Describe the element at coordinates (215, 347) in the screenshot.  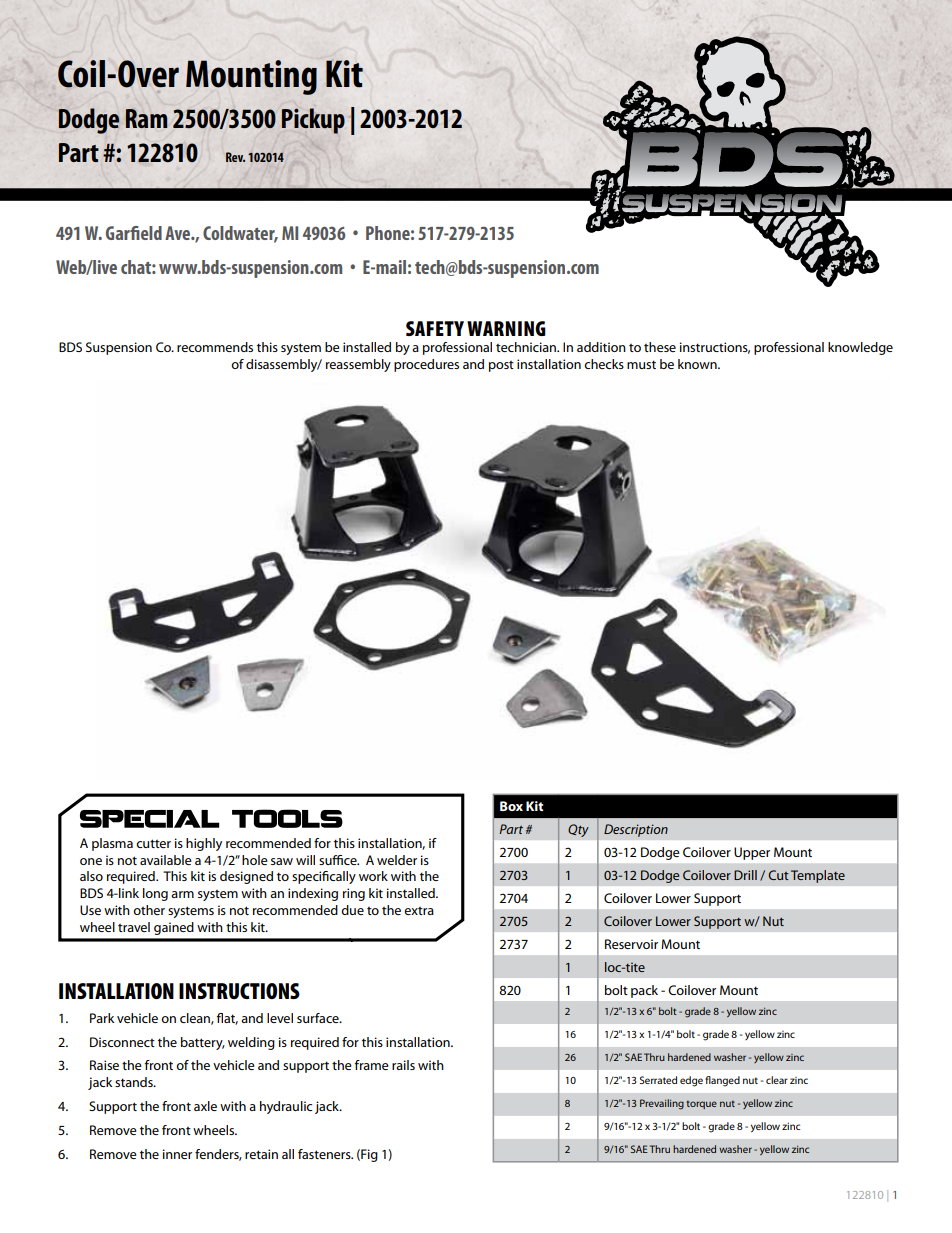
I see `recommends` at that location.
